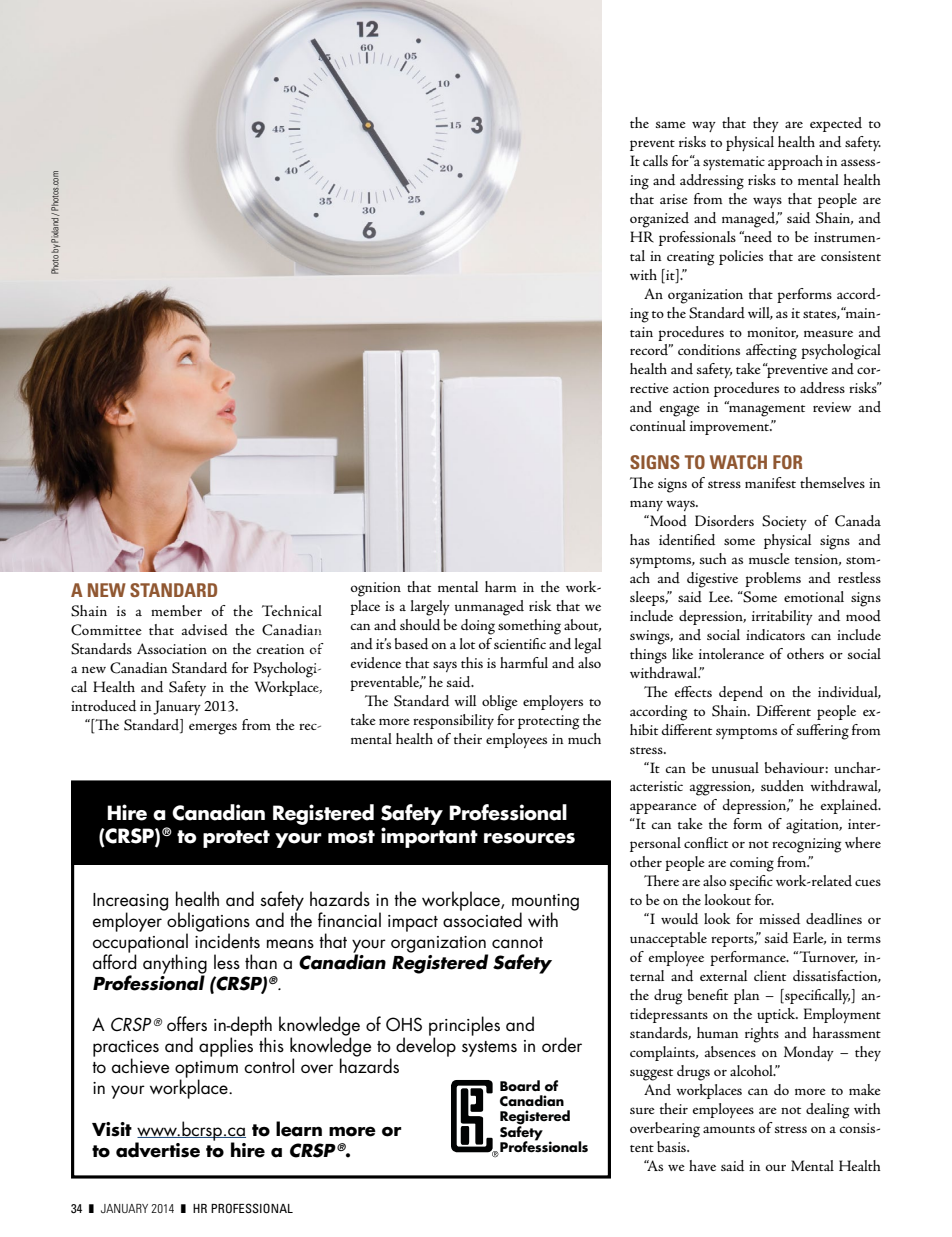 The width and height of the page is (952, 1237). Describe the element at coordinates (795, 162) in the page. I see `approach` at that location.
